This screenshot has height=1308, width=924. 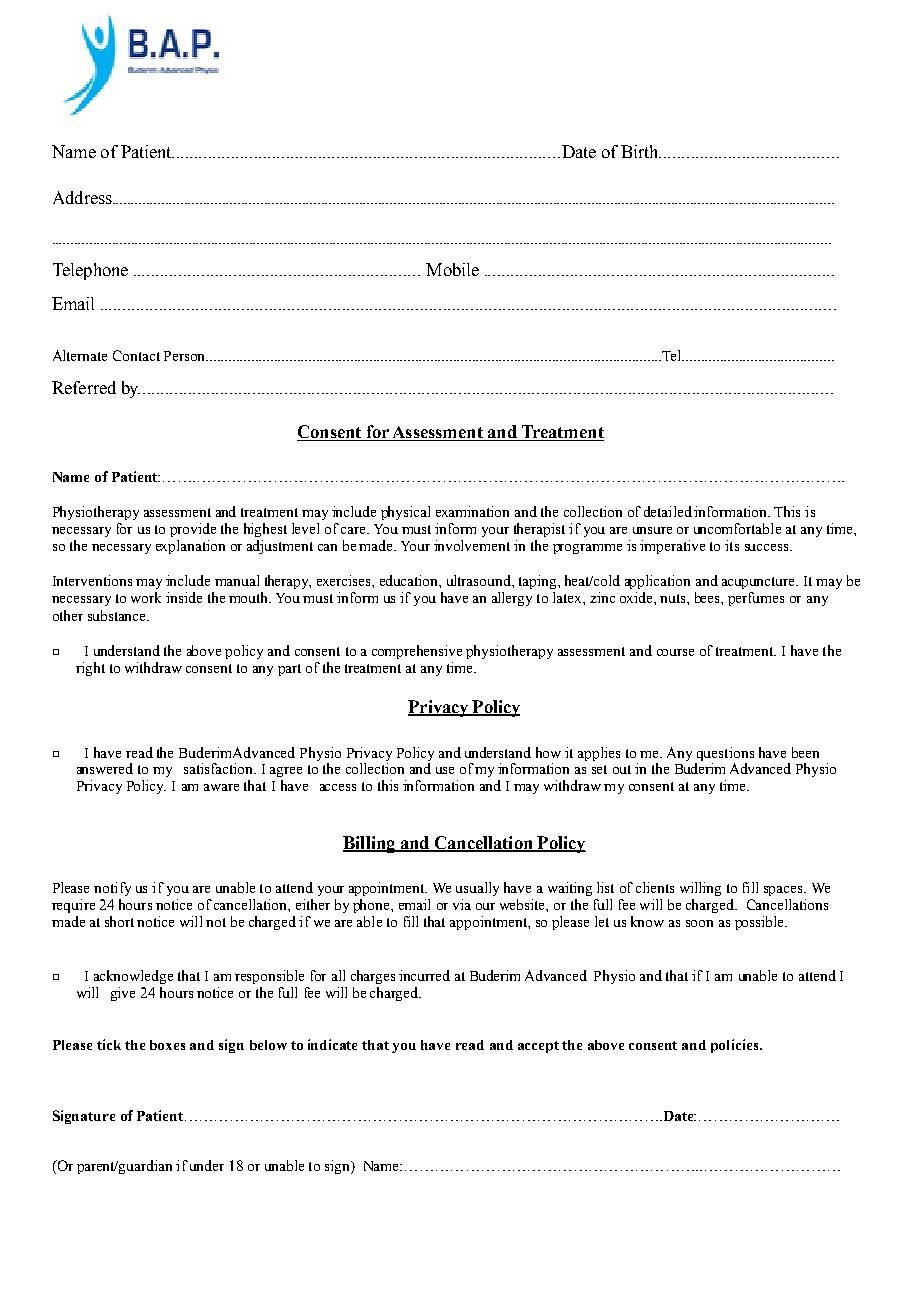 What do you see at coordinates (452, 269) in the screenshot?
I see `Mobile` at bounding box center [452, 269].
